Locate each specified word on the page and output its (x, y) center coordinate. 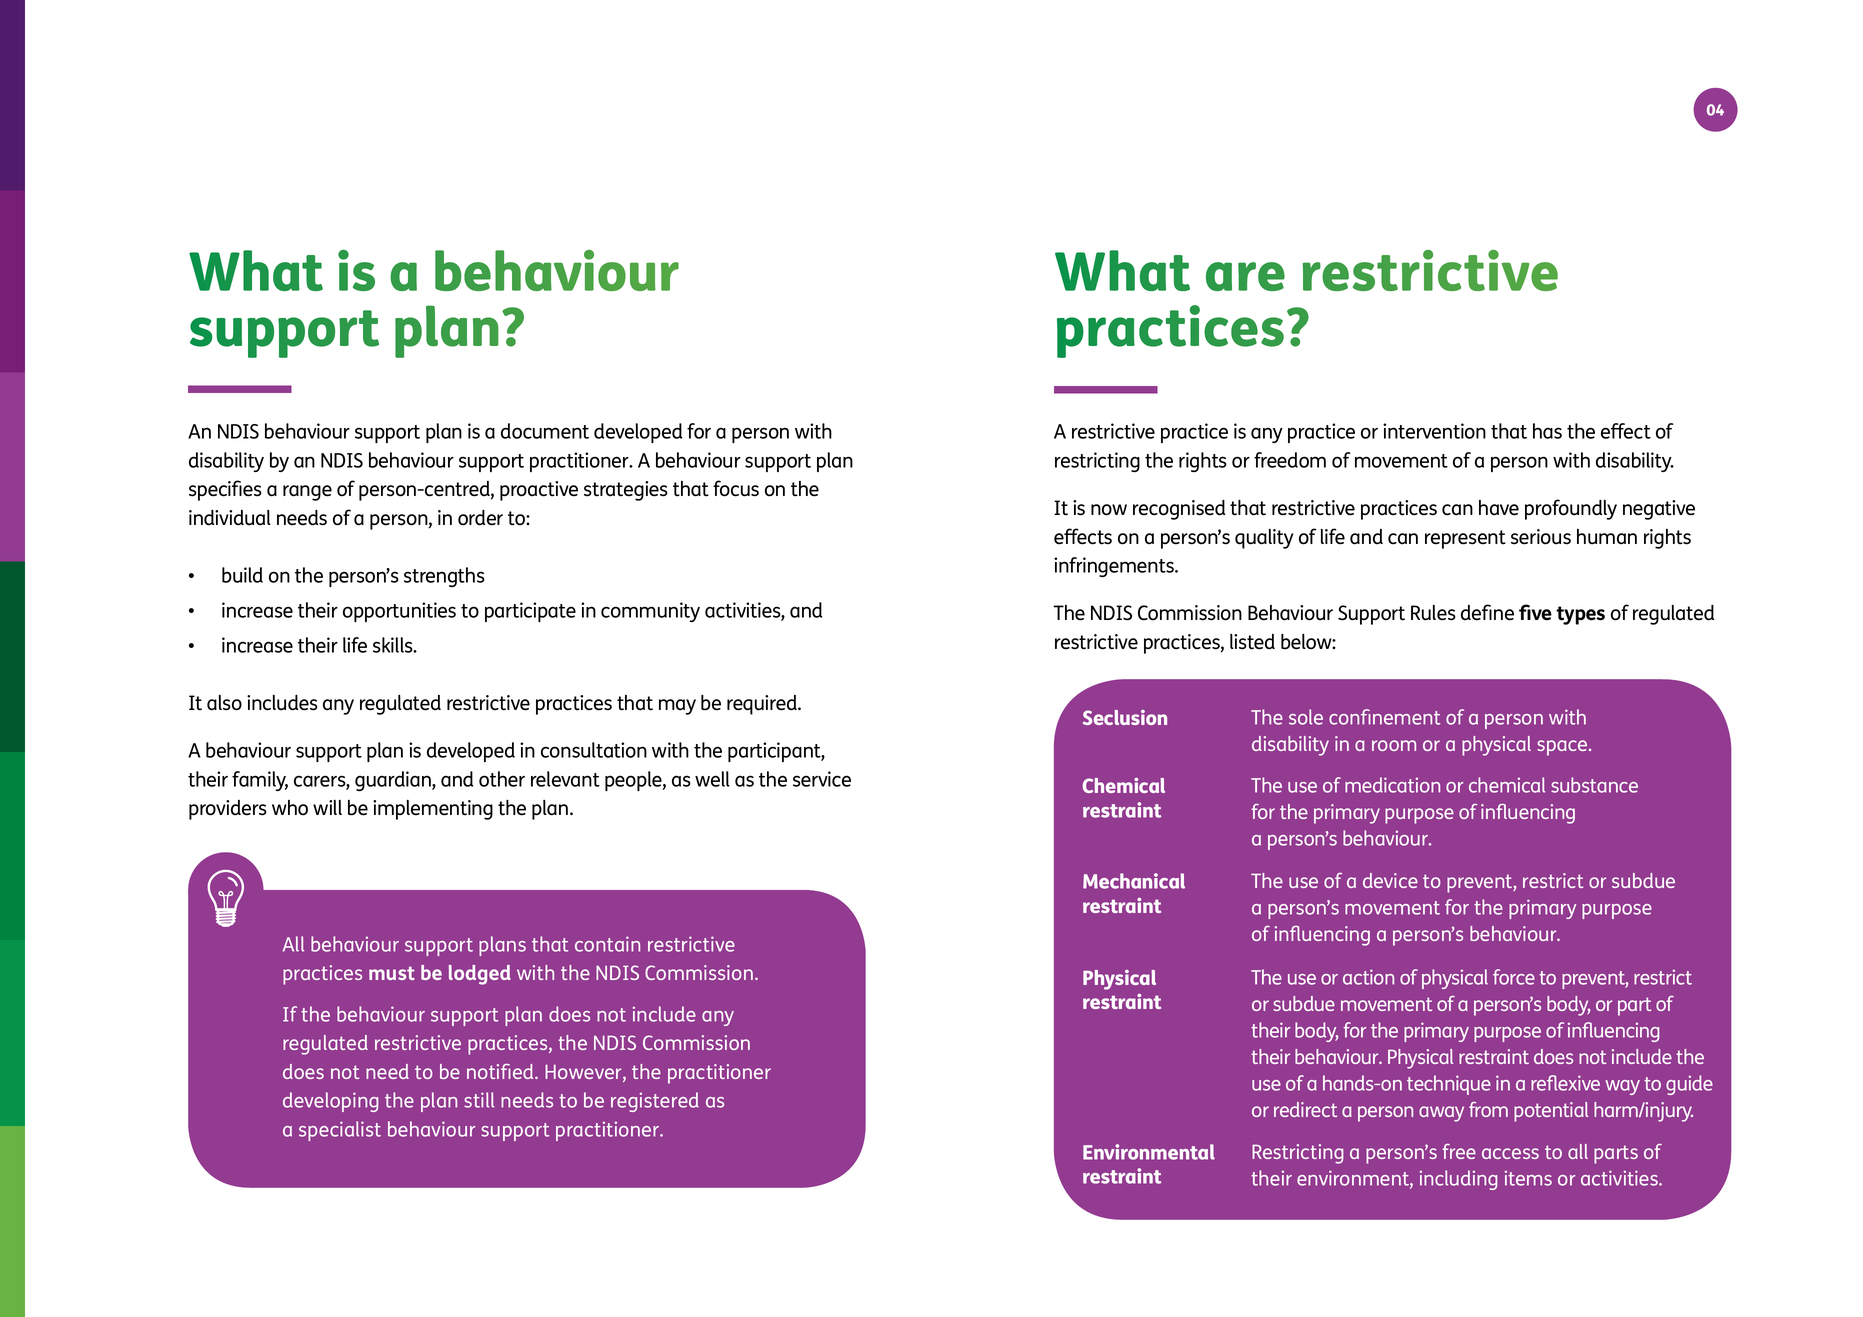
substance (1594, 785)
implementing (433, 810)
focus (736, 488)
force (1514, 977)
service (822, 779)
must (392, 973)
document (545, 431)
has (1547, 431)
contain (607, 944)
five (1535, 612)
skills (394, 645)
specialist (340, 1131)
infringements (1115, 567)
